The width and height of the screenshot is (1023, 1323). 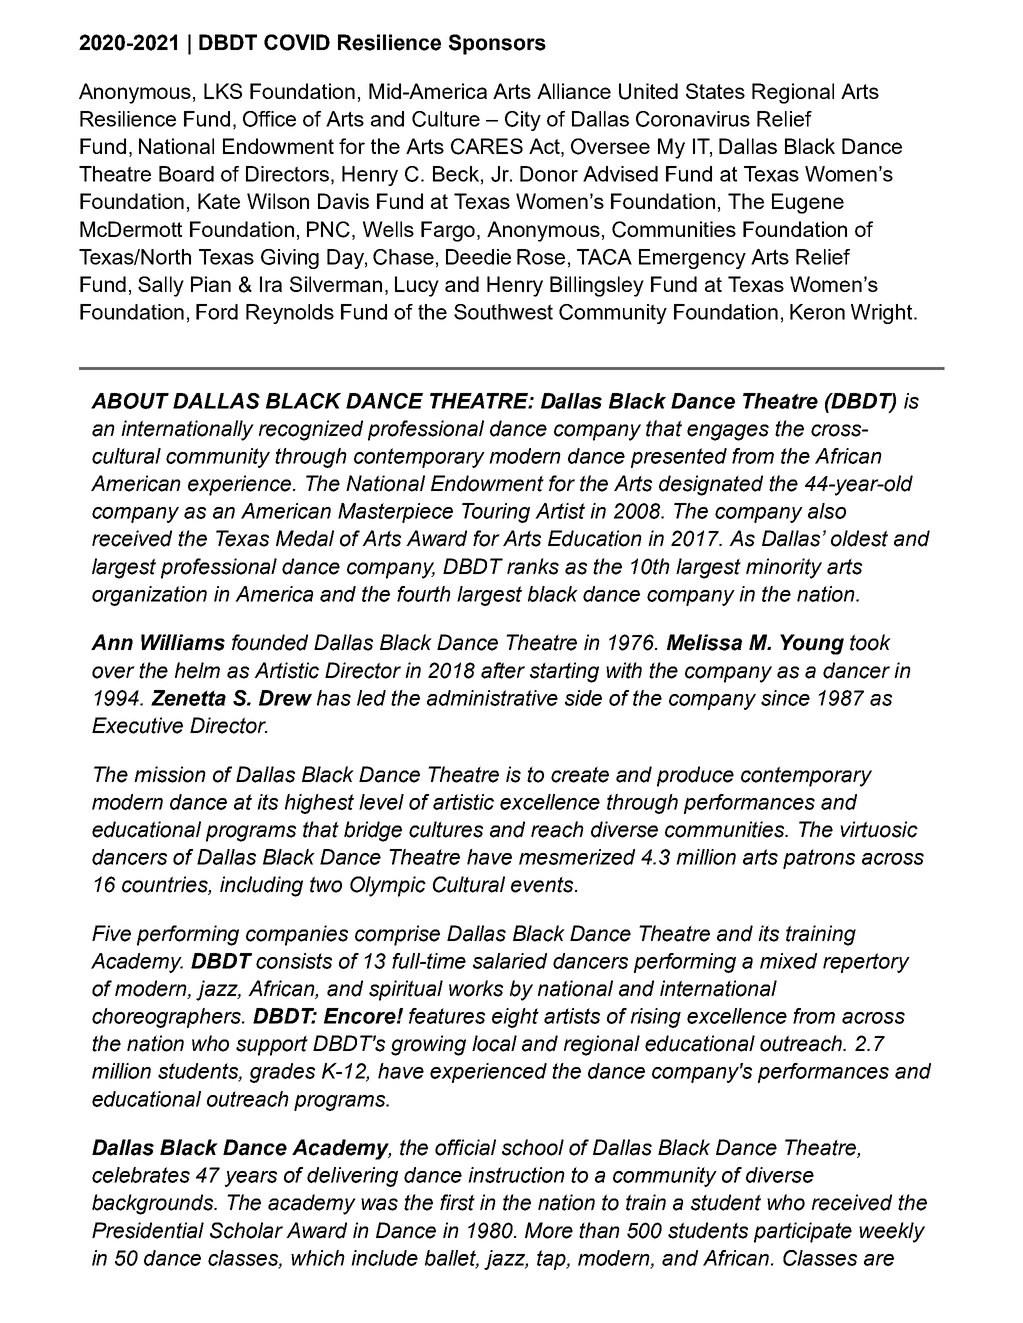 What do you see at coordinates (503, 312) in the screenshot?
I see `Southwest` at bounding box center [503, 312].
